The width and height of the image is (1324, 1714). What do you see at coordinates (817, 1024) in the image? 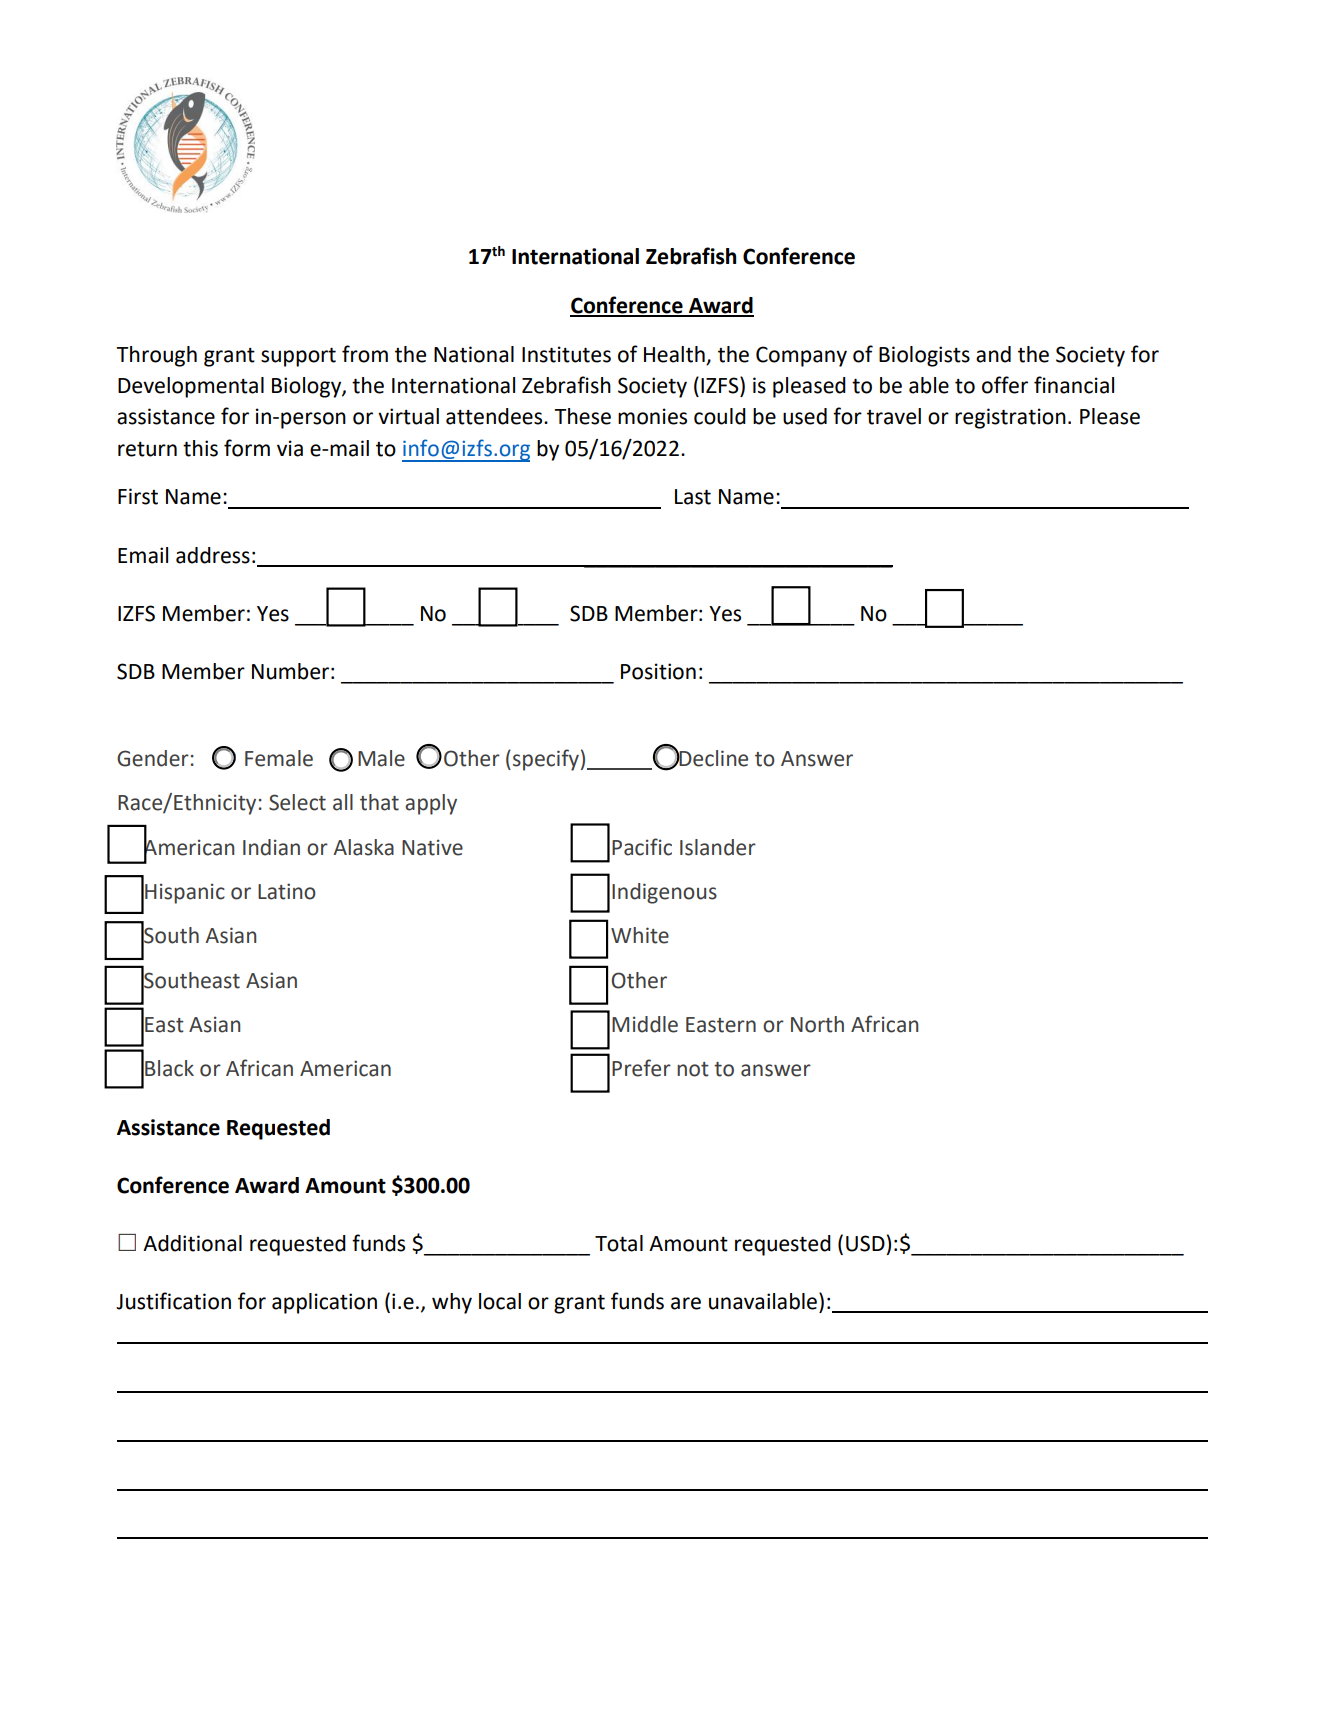
I see `North` at bounding box center [817, 1024].
